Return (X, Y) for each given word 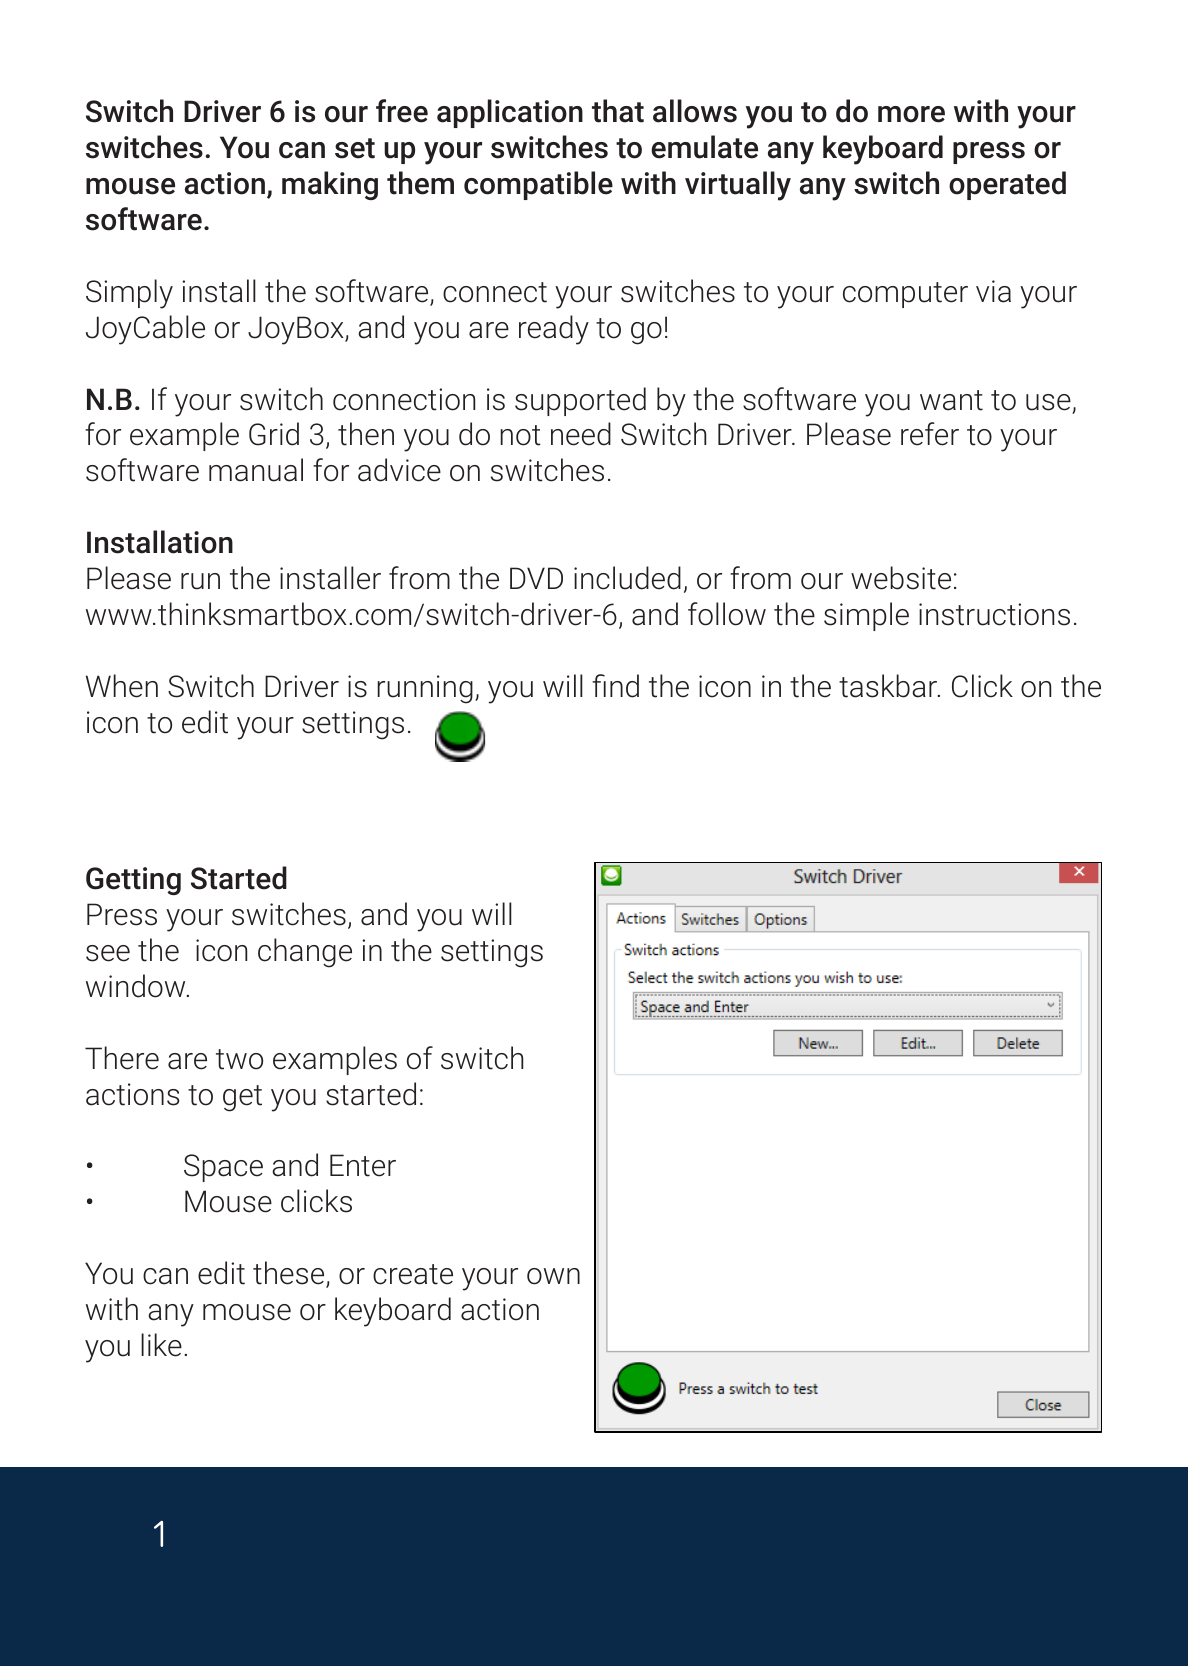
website (901, 578)
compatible (538, 185)
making (330, 185)
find (615, 686)
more (911, 114)
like (161, 1345)
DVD (536, 578)
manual (256, 470)
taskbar (889, 686)
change (305, 953)
